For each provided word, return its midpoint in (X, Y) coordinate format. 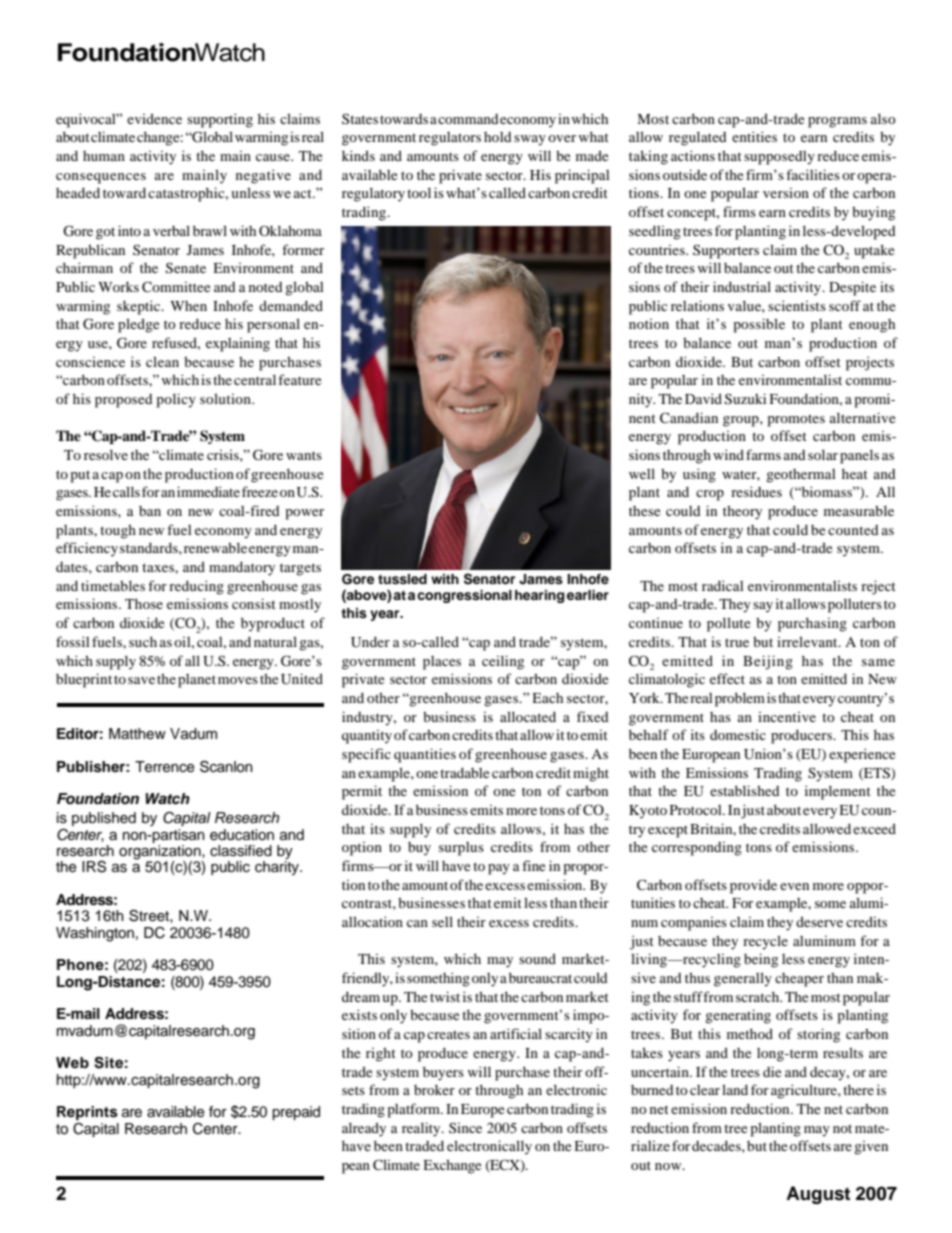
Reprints (87, 1113)
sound (537, 958)
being (761, 960)
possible (759, 325)
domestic (738, 735)
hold (498, 137)
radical (723, 585)
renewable (215, 547)
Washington (95, 934)
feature (299, 379)
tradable (464, 772)
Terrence (165, 767)
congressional (464, 596)
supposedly (779, 158)
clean (162, 361)
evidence (154, 118)
